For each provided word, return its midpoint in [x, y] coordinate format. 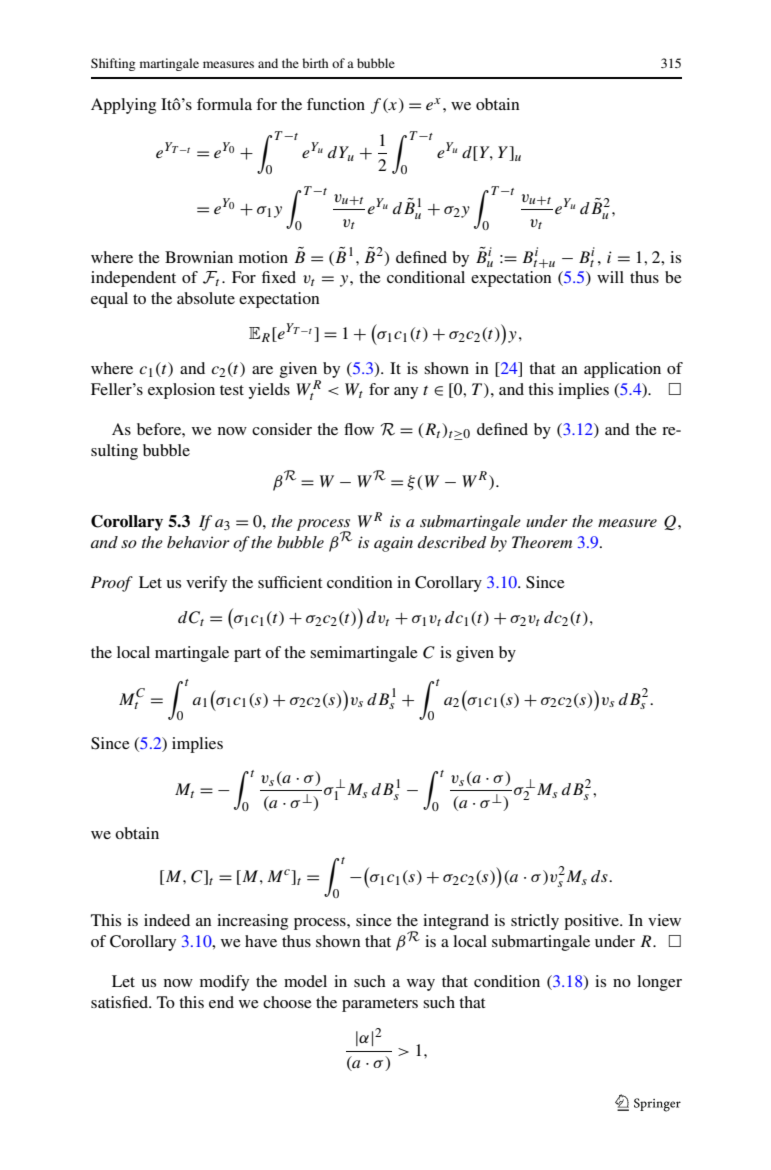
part [247, 655]
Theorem [542, 542]
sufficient [290, 582]
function [336, 104]
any [406, 393]
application [622, 370]
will [610, 277]
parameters [380, 1005]
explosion [181, 391]
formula [224, 104]
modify [224, 983]
